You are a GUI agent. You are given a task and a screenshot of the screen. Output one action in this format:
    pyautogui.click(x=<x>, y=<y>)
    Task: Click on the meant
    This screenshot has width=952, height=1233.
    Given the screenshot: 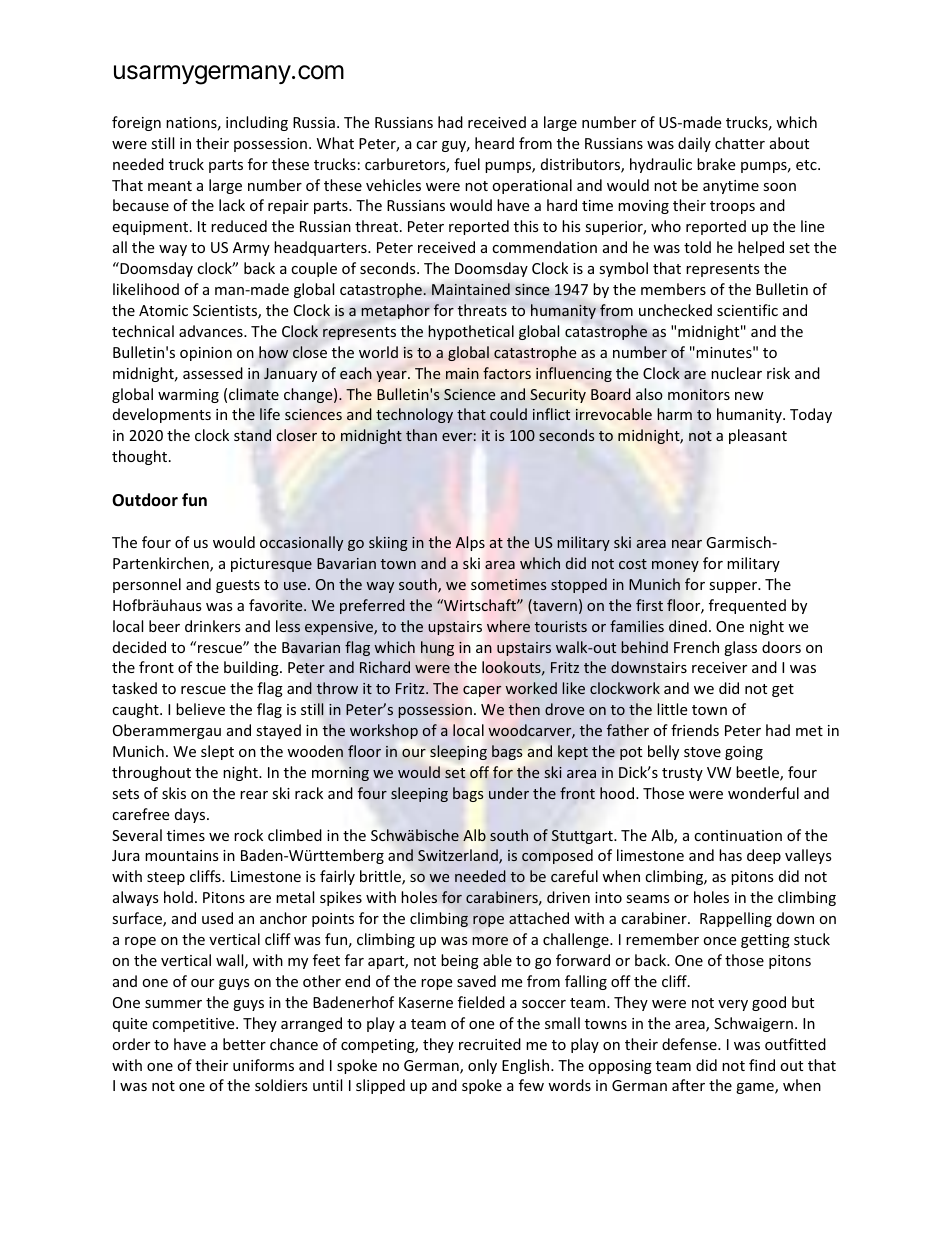 What is the action you would take?
    pyautogui.click(x=170, y=186)
